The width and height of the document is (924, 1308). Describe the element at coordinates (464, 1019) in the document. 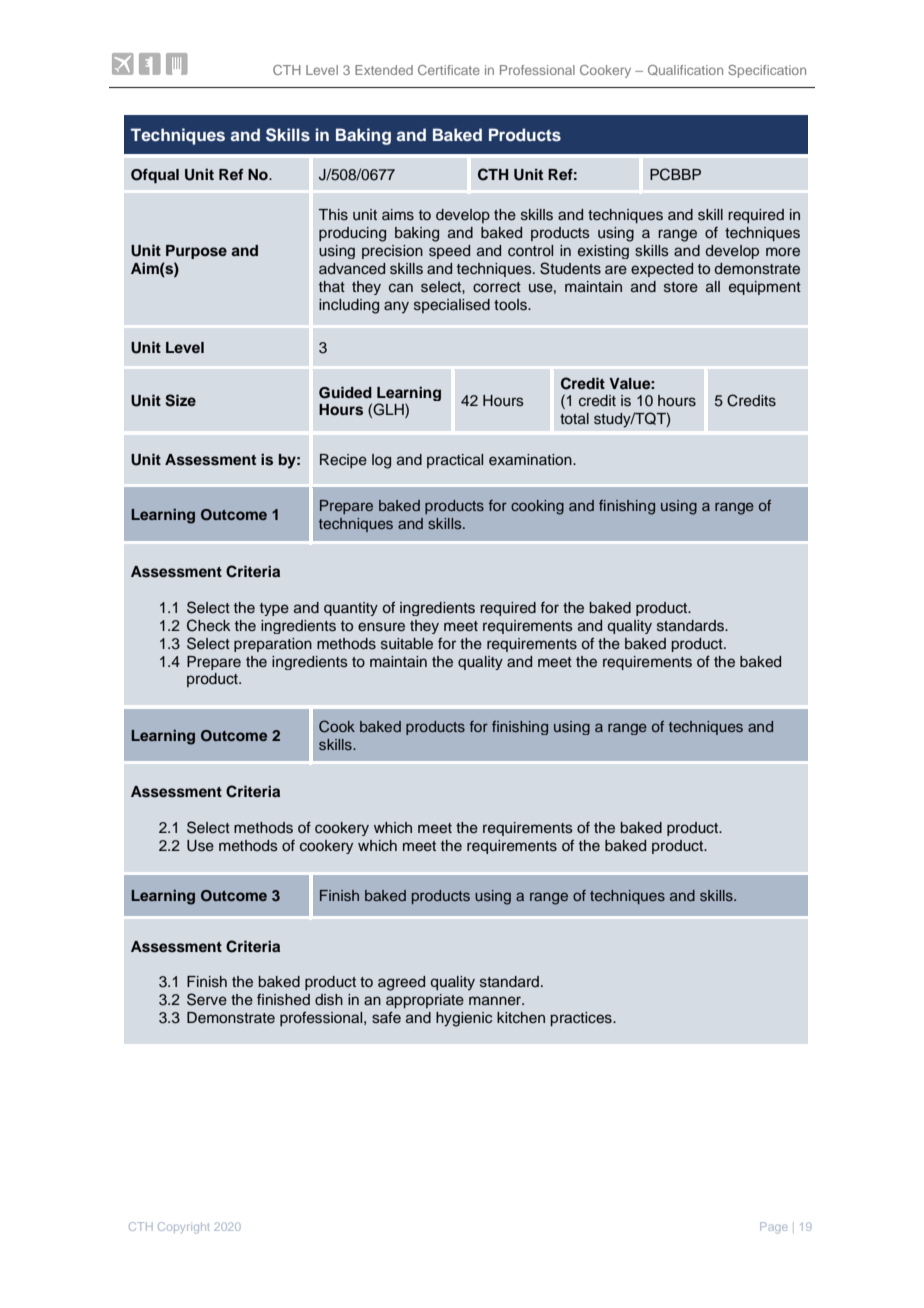

I see `hygienic` at that location.
